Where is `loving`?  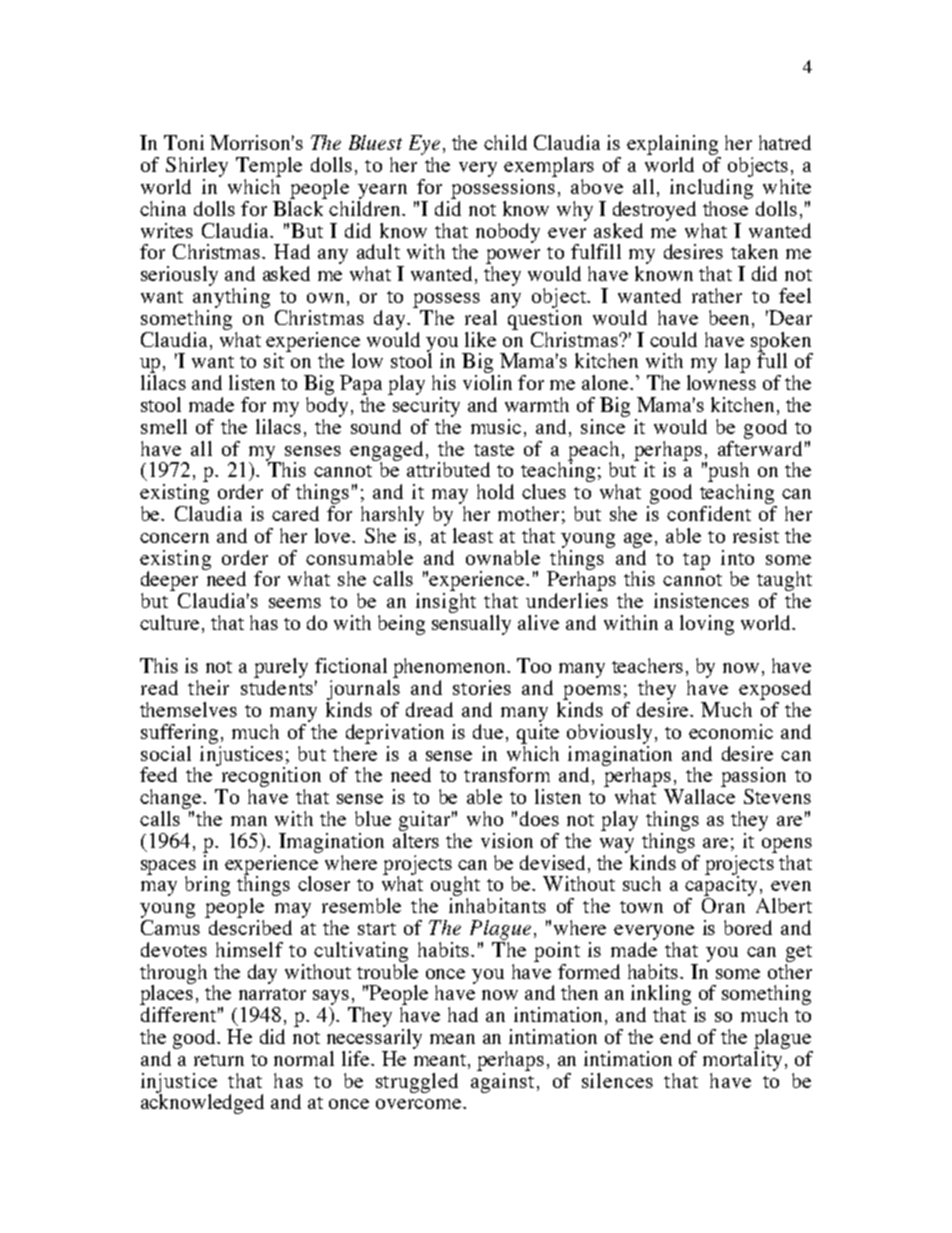
loving is located at coordinates (707, 625).
